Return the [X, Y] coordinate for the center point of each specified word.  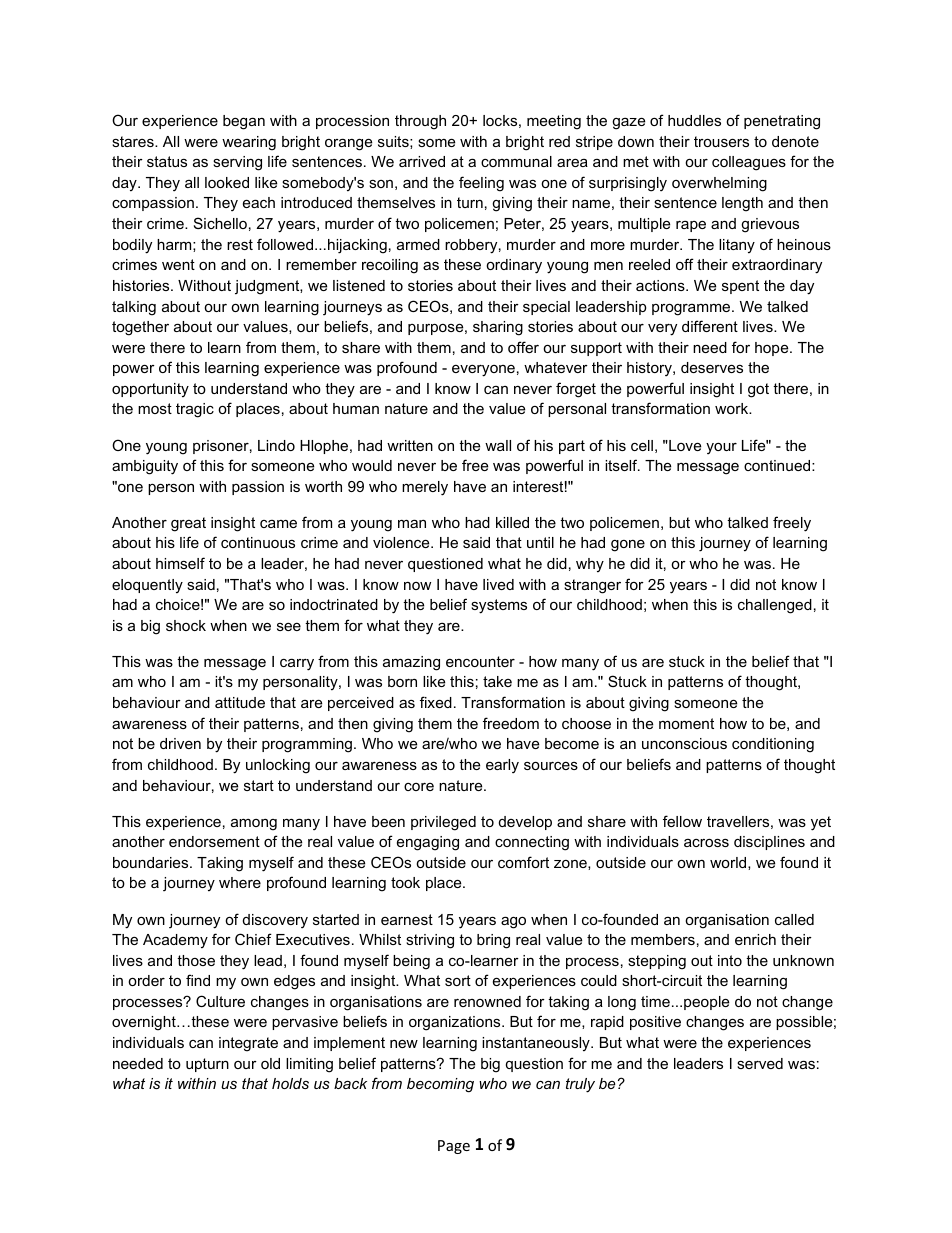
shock [186, 625]
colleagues [749, 163]
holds [290, 1083]
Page [454, 1147]
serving [237, 163]
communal [516, 161]
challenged [775, 606]
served [760, 1063]
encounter [480, 661]
